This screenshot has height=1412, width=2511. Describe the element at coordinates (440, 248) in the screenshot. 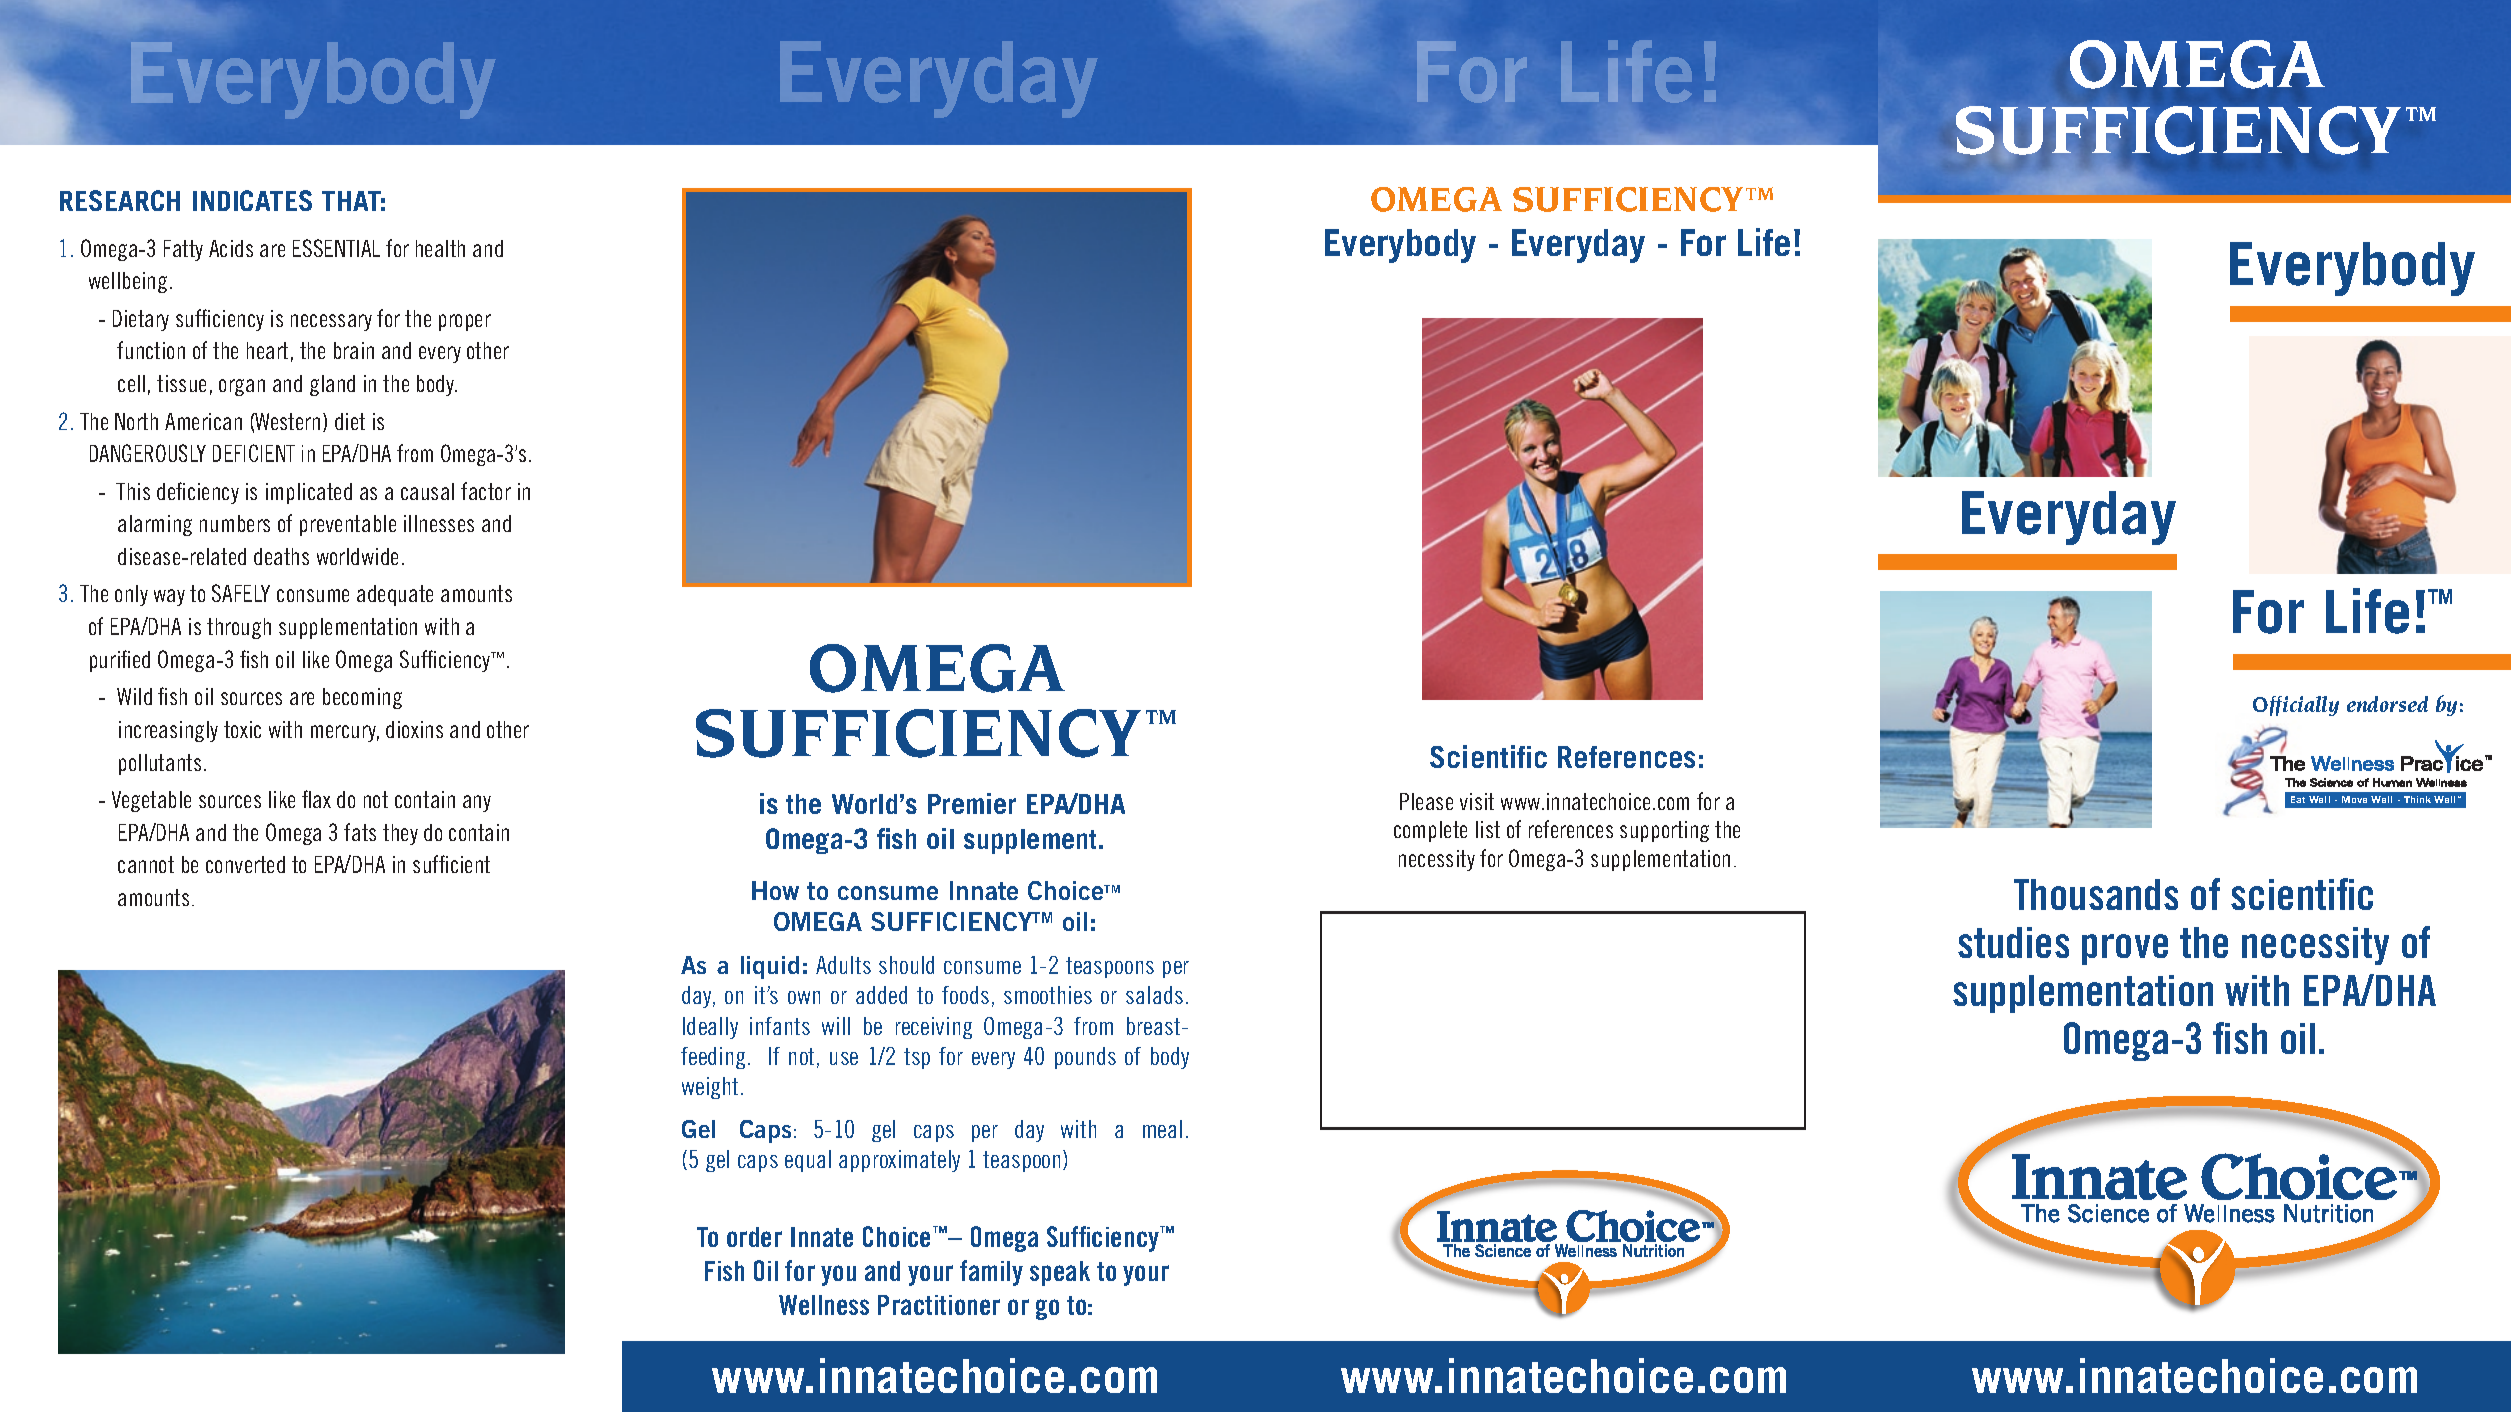

I see `health` at that location.
